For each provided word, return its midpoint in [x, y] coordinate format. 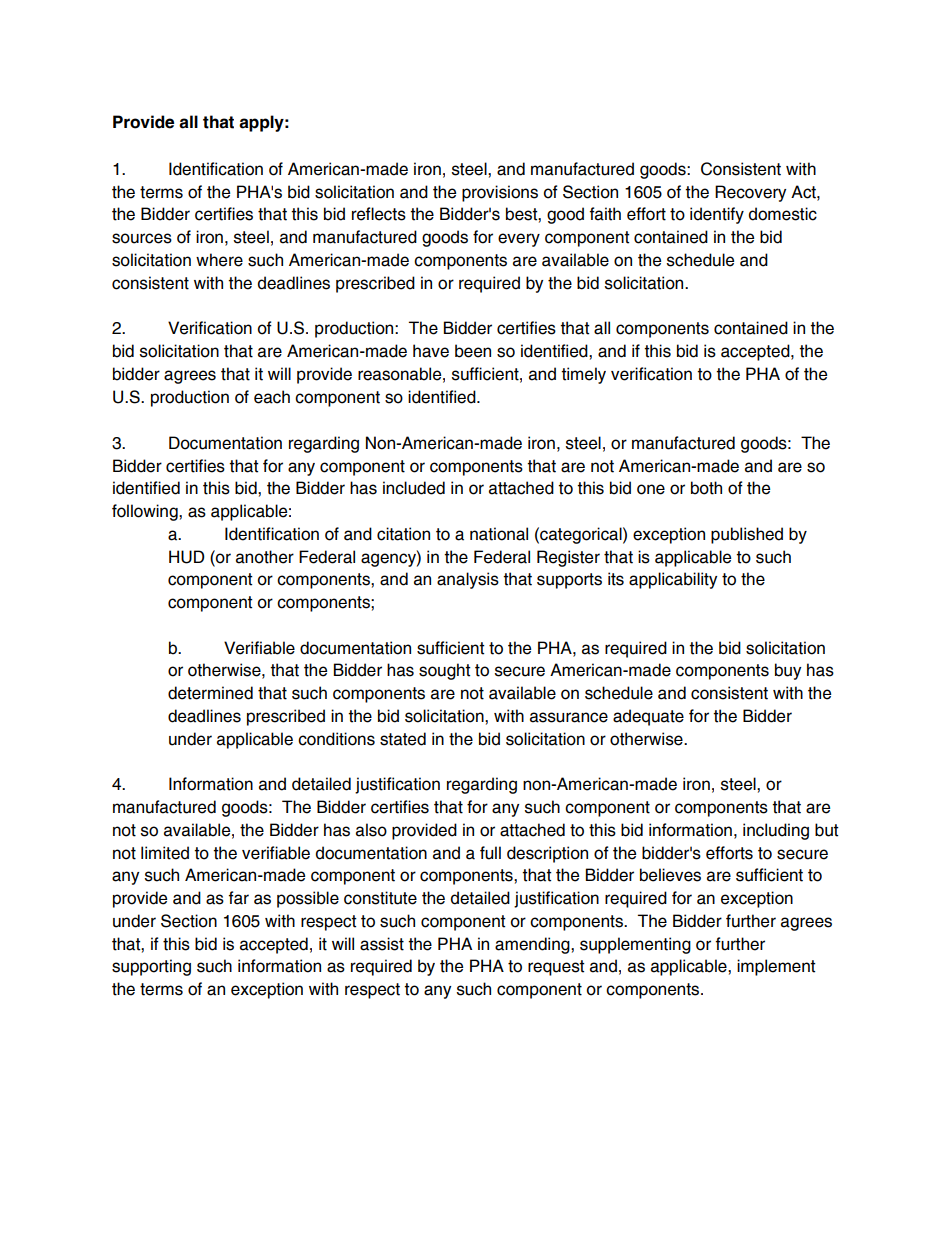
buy [788, 671]
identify [717, 215]
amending [533, 945]
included [414, 488]
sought [445, 671]
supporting [151, 967]
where [219, 260]
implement [776, 967]
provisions [500, 193]
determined [210, 693]
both [706, 488]
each [272, 397]
